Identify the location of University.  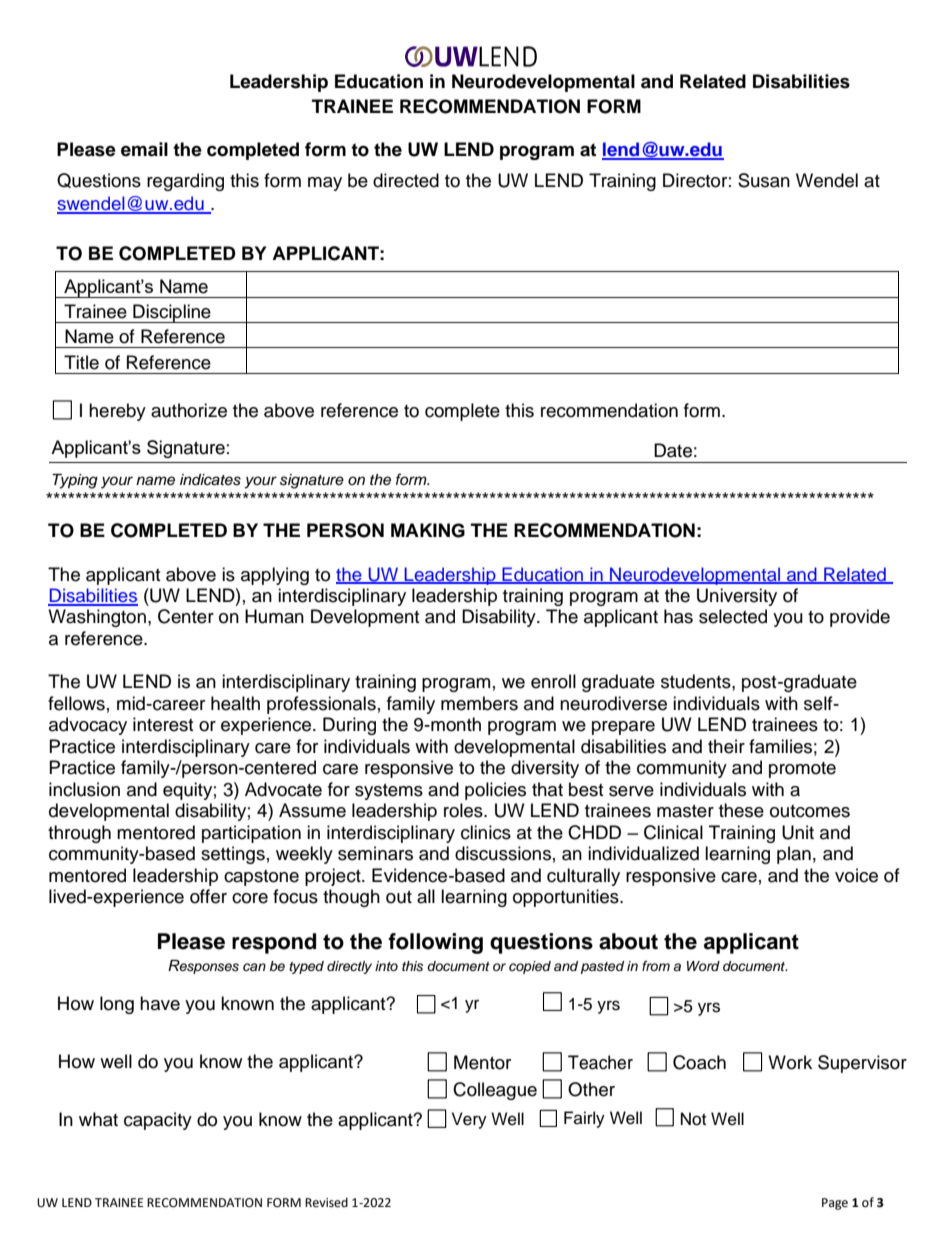
(737, 597).
